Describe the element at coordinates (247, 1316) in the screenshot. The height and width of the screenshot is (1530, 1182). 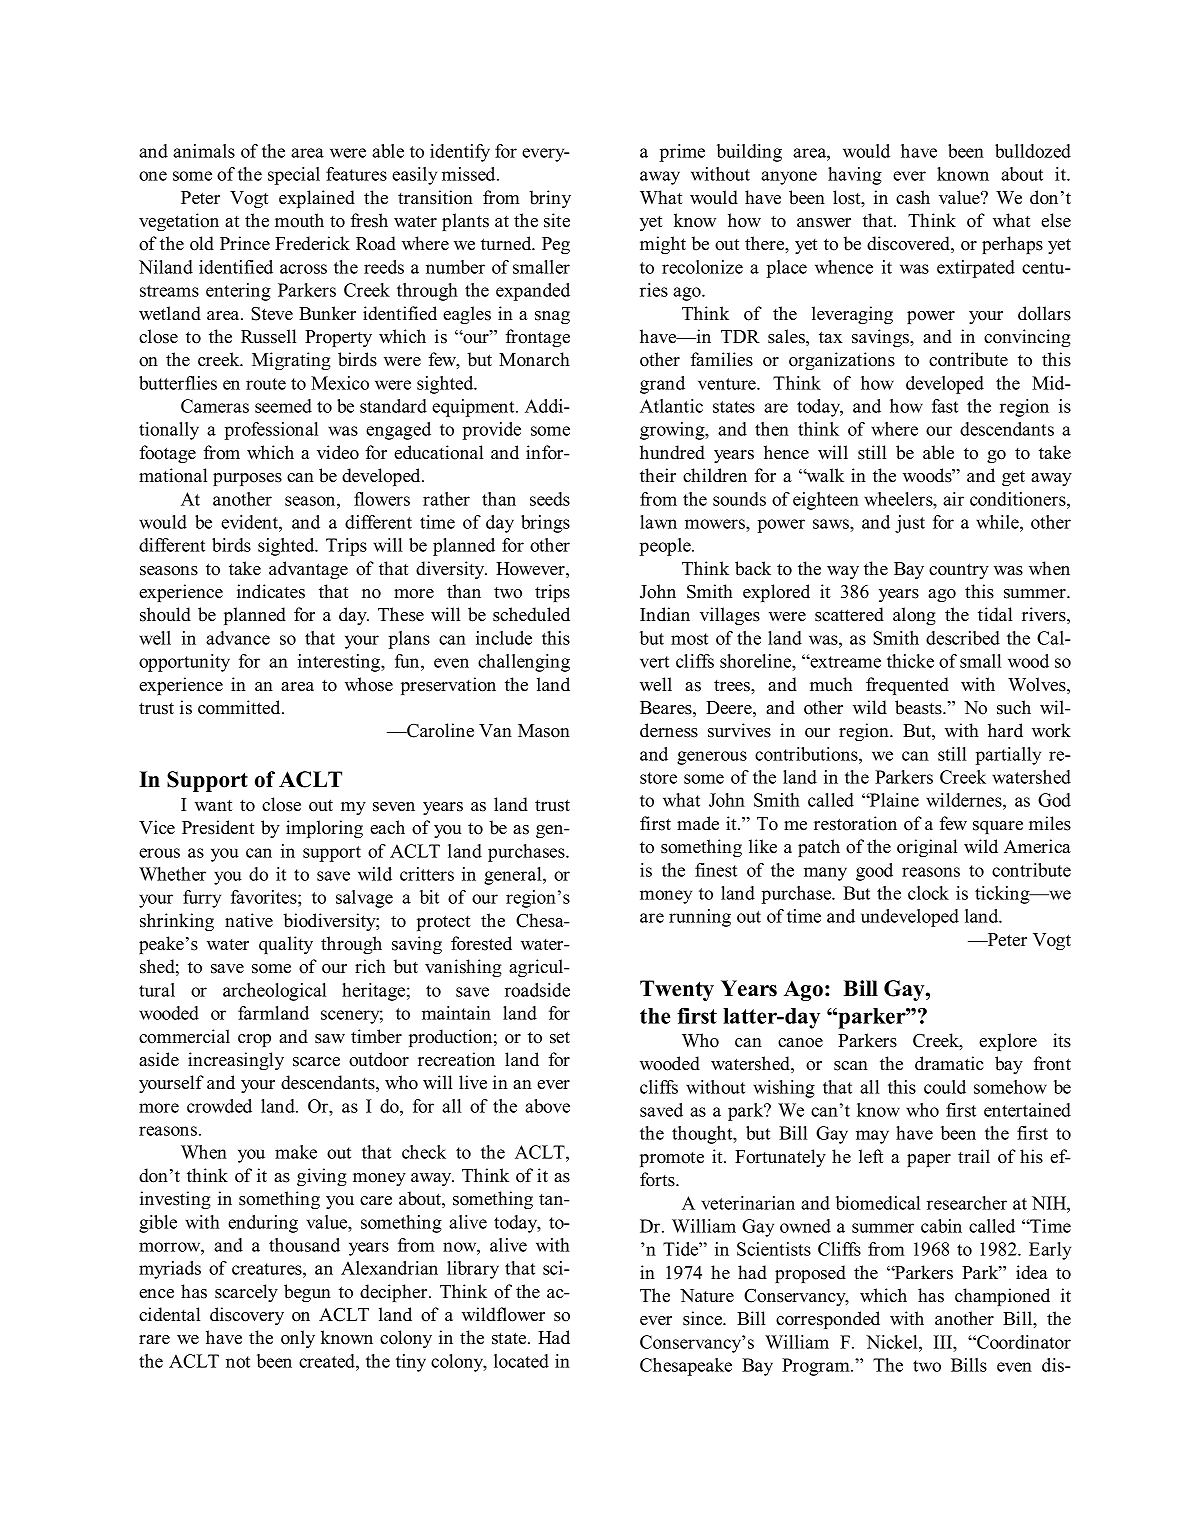
I see `discovery` at that location.
